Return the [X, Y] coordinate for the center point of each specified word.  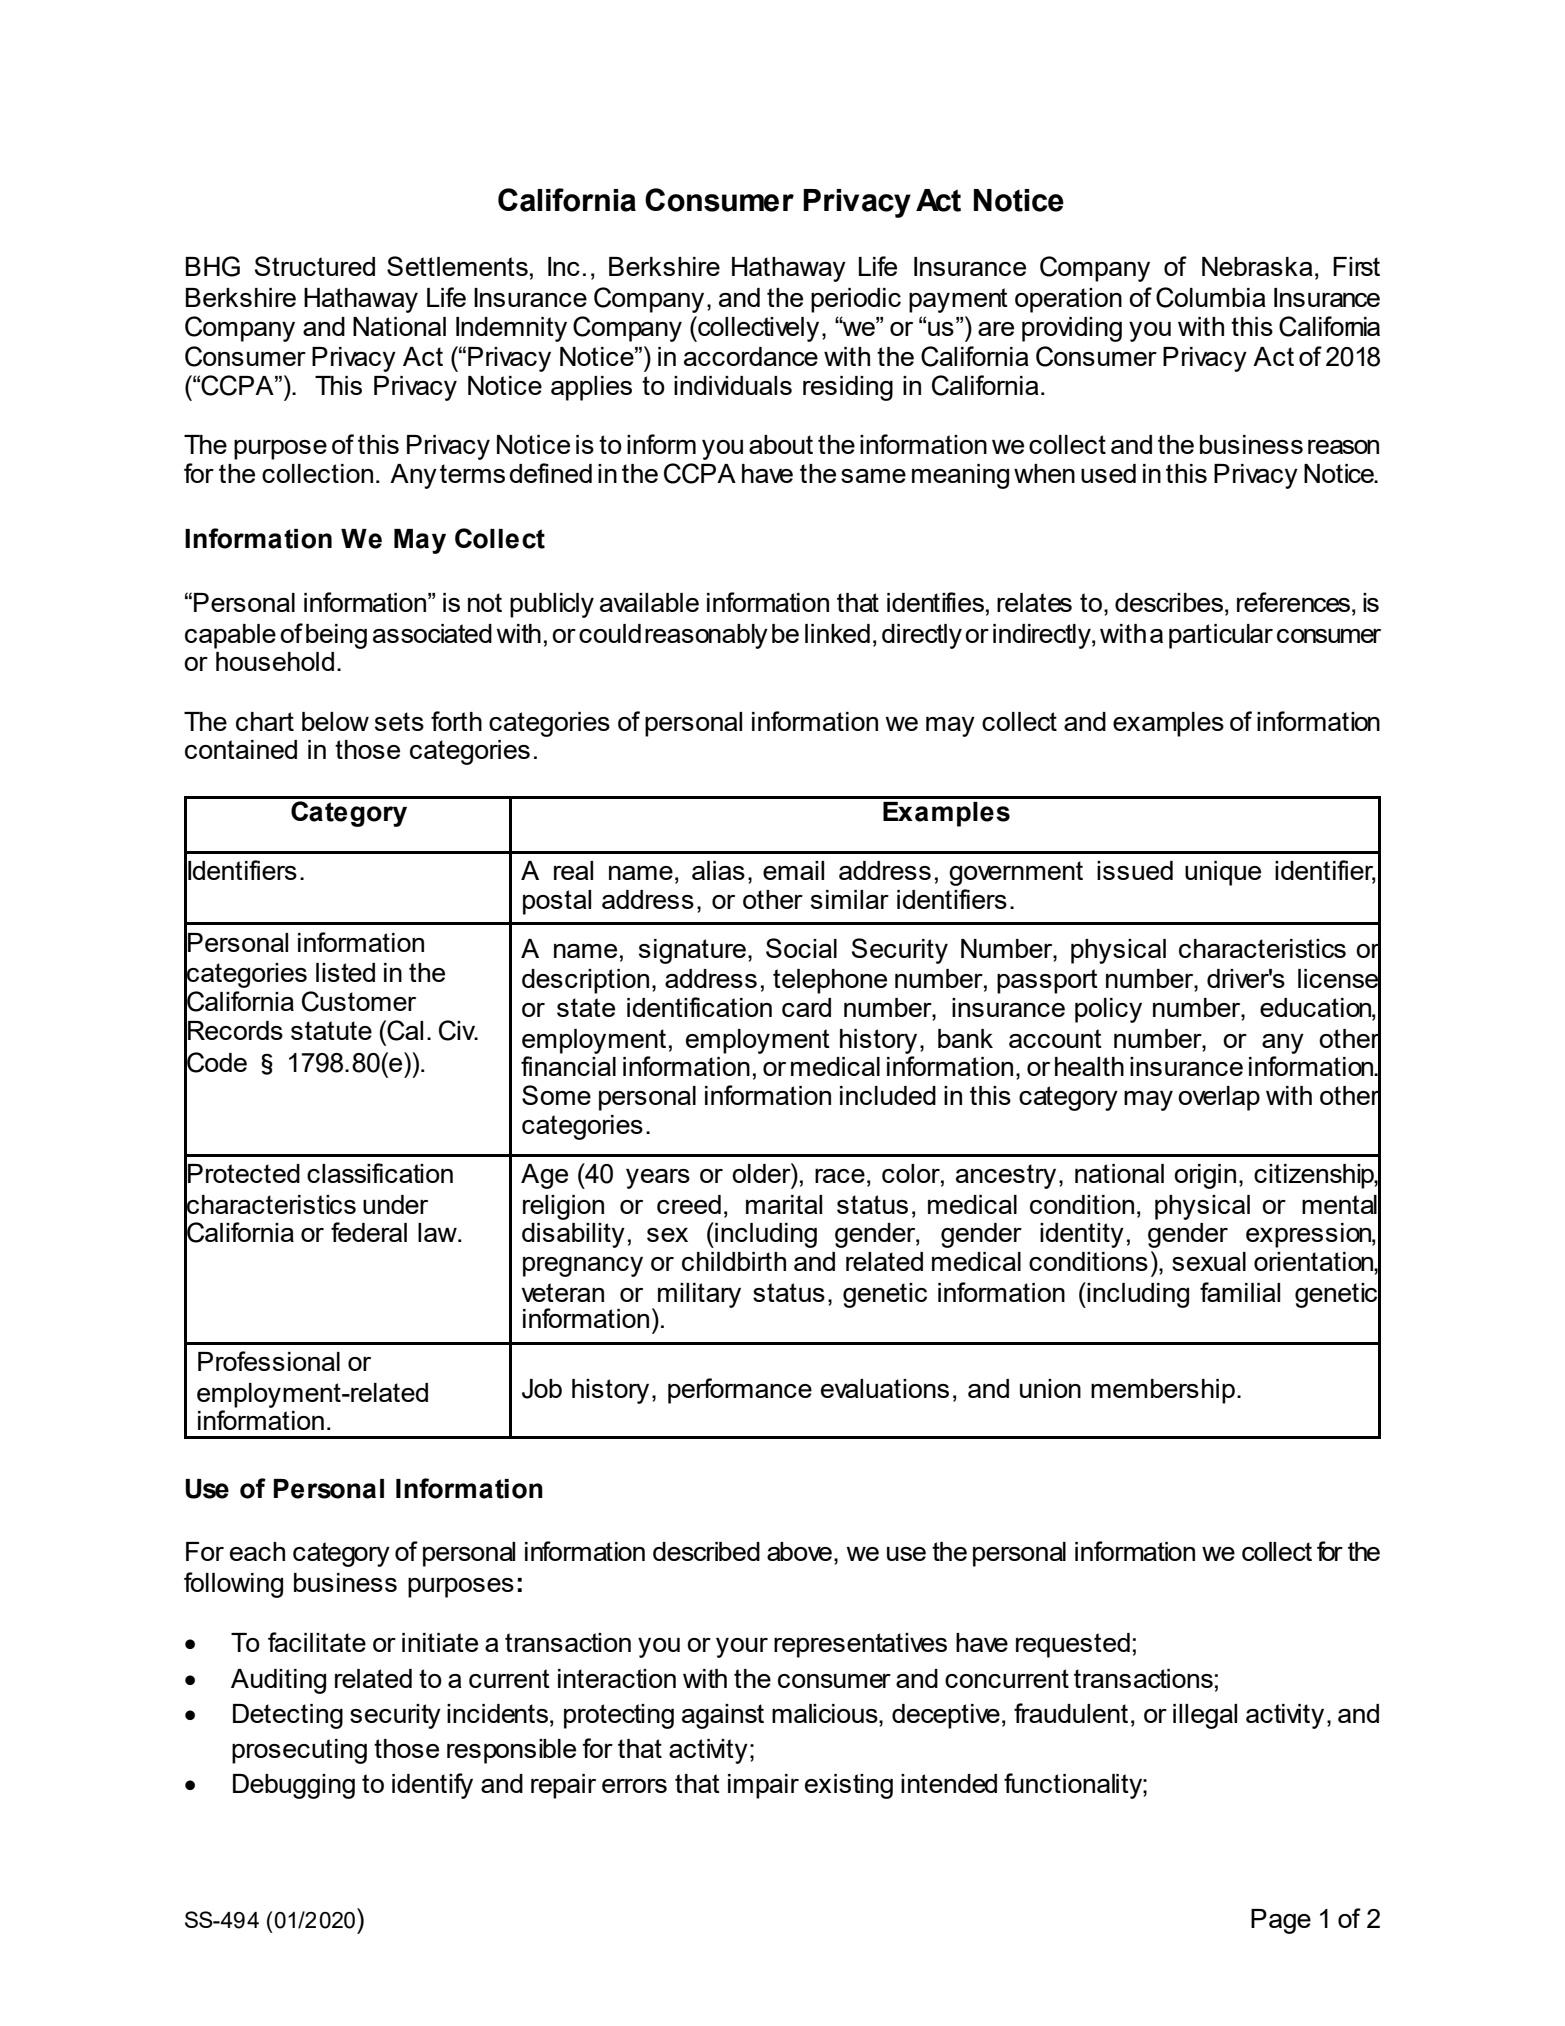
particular [1221, 636]
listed [345, 972]
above [799, 1551]
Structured [315, 266]
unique [1223, 873]
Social [801, 948]
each [257, 1551]
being [336, 636]
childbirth [734, 1261]
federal [369, 1232]
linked [837, 633]
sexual [1209, 1261]
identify [432, 1786]
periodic [856, 300]
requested [1073, 1645]
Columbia [1211, 297]
